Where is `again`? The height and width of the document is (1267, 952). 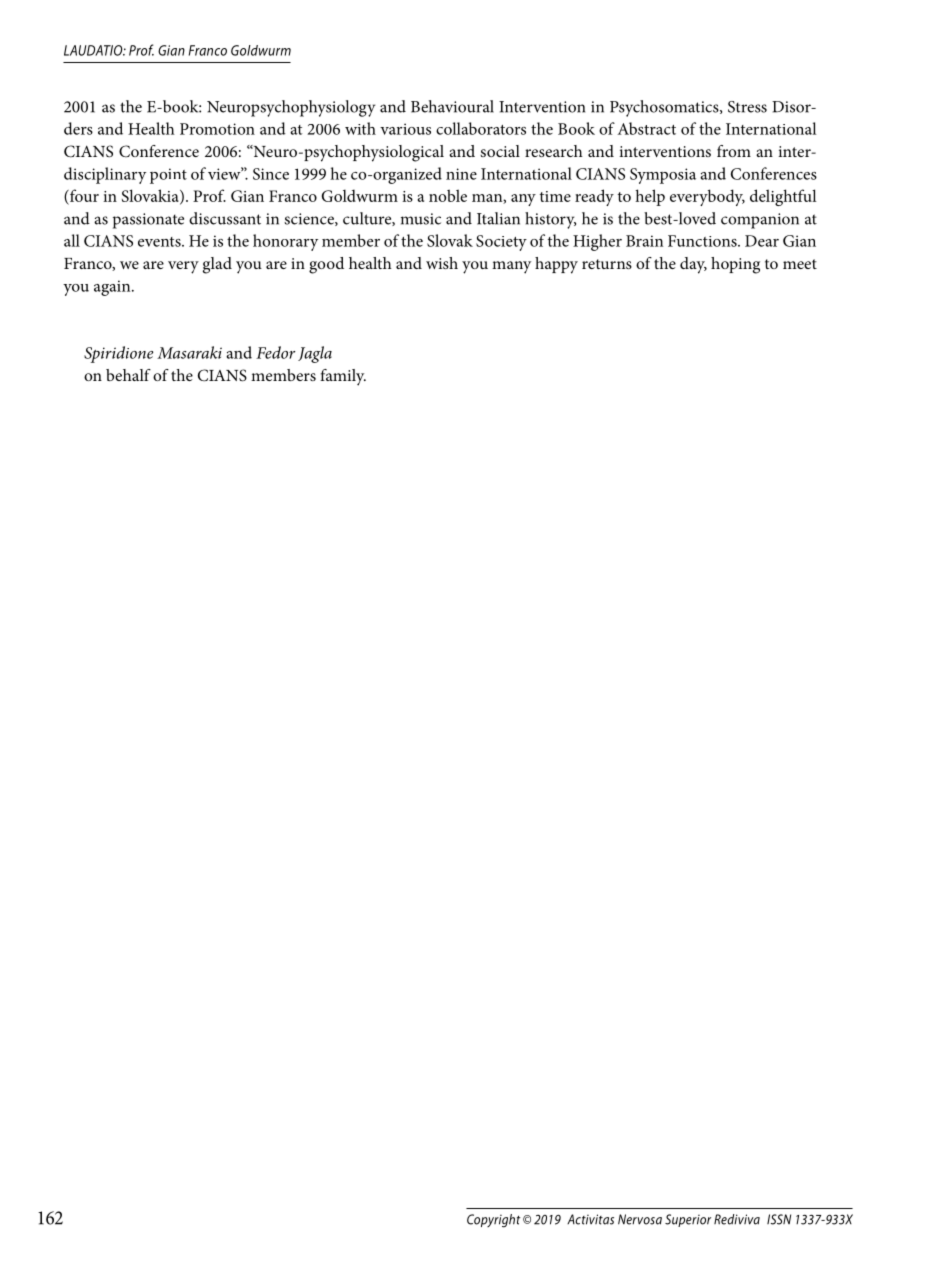 again is located at coordinates (113, 288).
